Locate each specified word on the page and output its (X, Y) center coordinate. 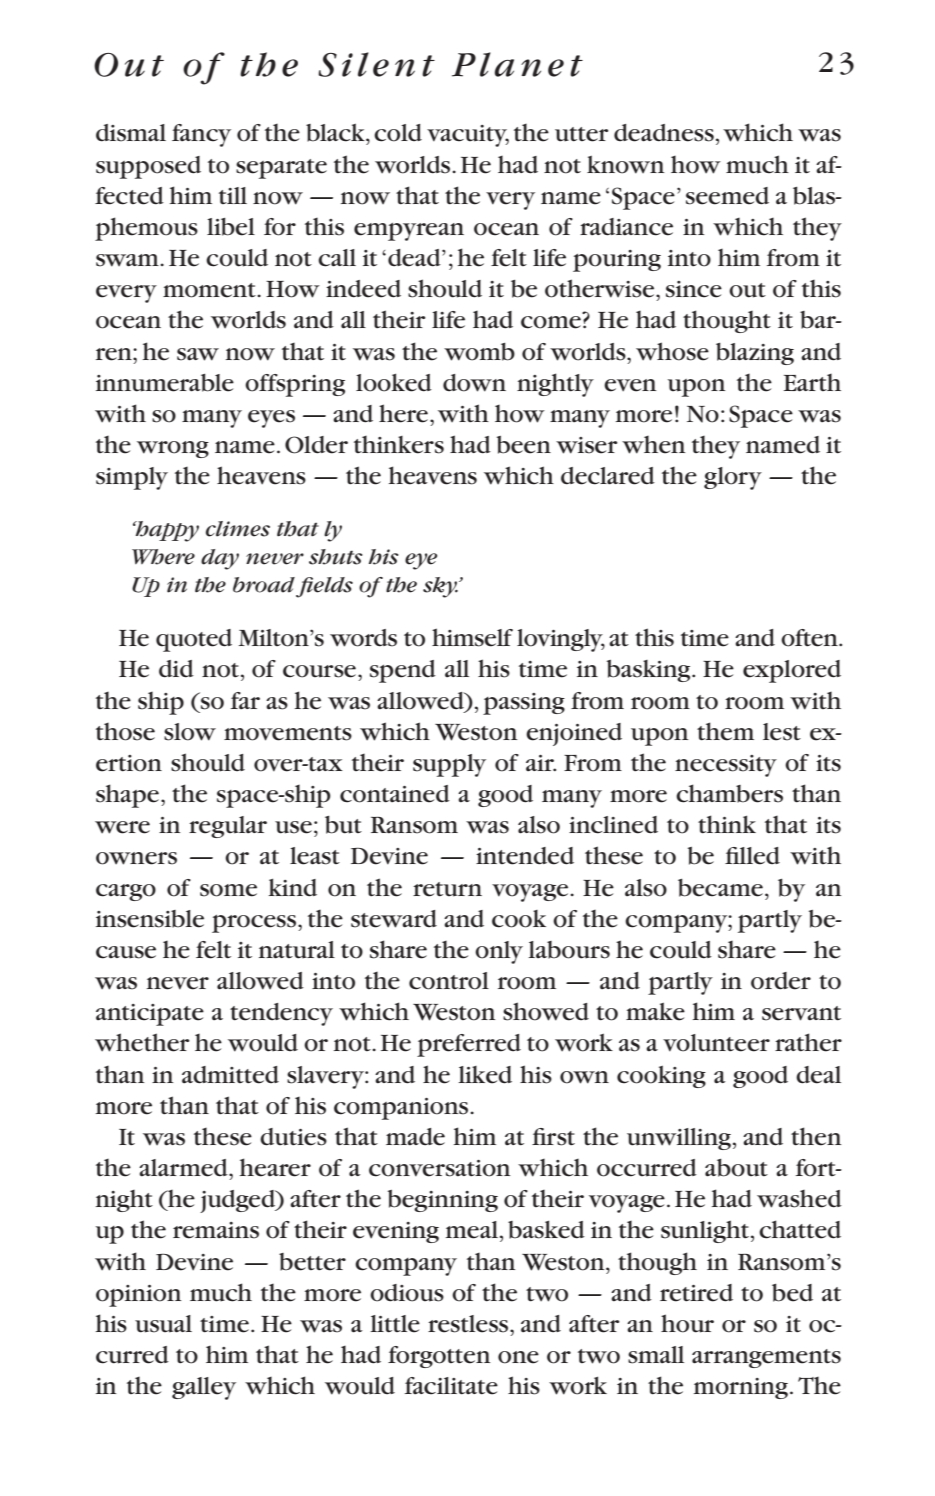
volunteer (716, 1043)
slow (190, 732)
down (474, 383)
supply (449, 765)
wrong (173, 449)
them (725, 731)
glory (733, 478)
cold (398, 133)
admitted (230, 1075)
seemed (727, 196)
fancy (201, 135)
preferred (469, 1045)
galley (204, 1388)
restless (469, 1324)
